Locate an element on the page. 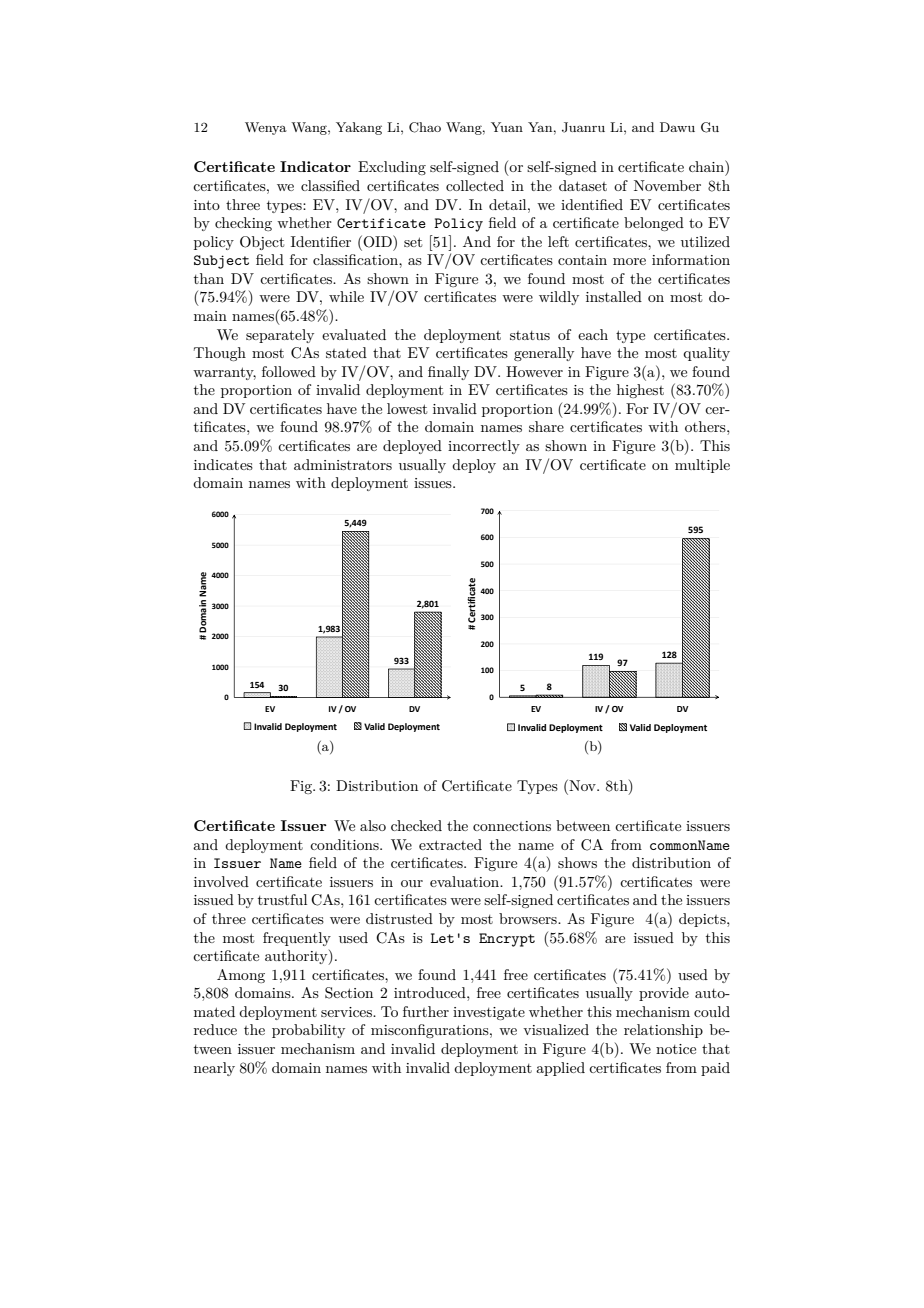  finally is located at coordinates (448, 373).
